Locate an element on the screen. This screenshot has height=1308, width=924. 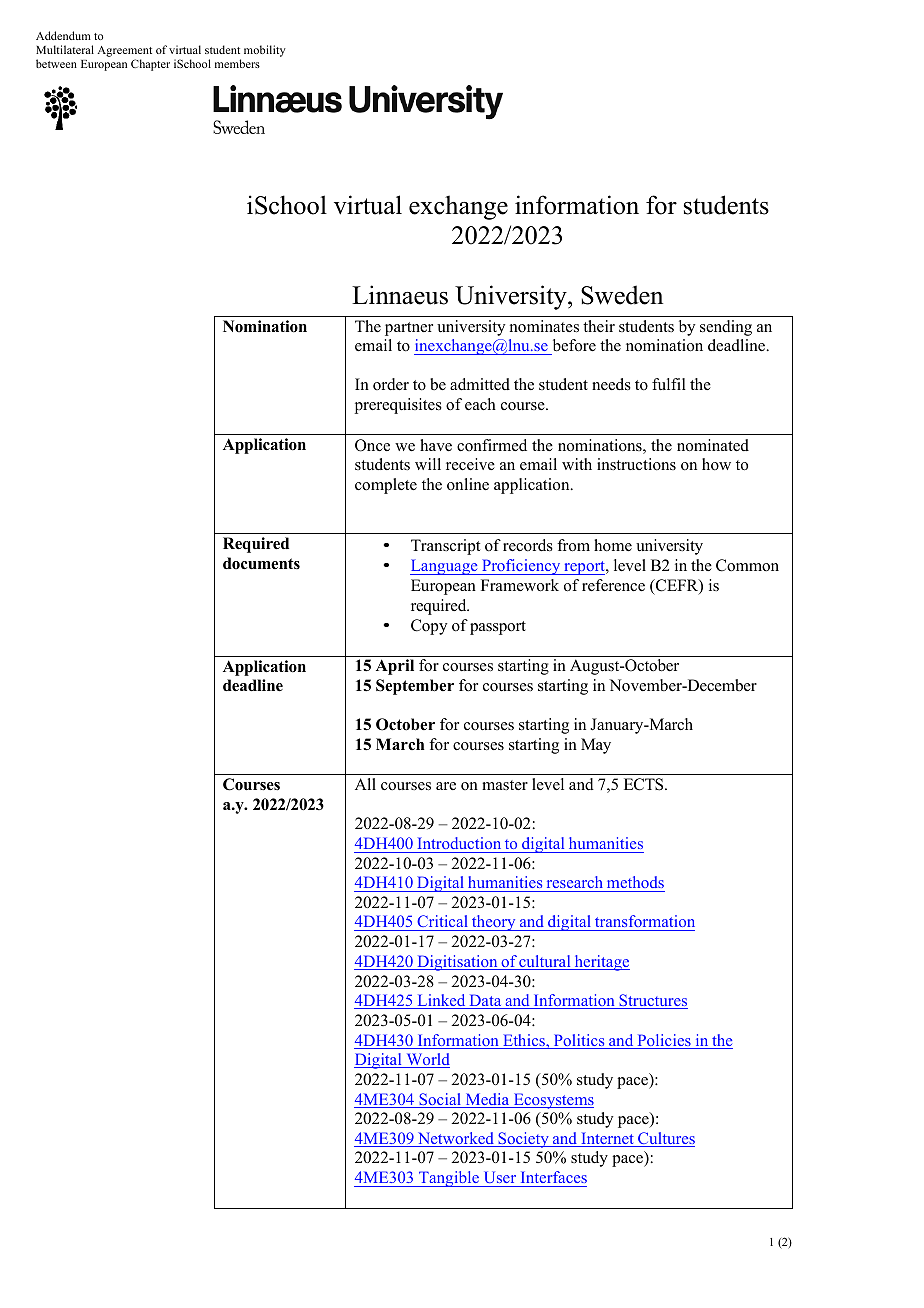
Chapter is located at coordinates (150, 65).
